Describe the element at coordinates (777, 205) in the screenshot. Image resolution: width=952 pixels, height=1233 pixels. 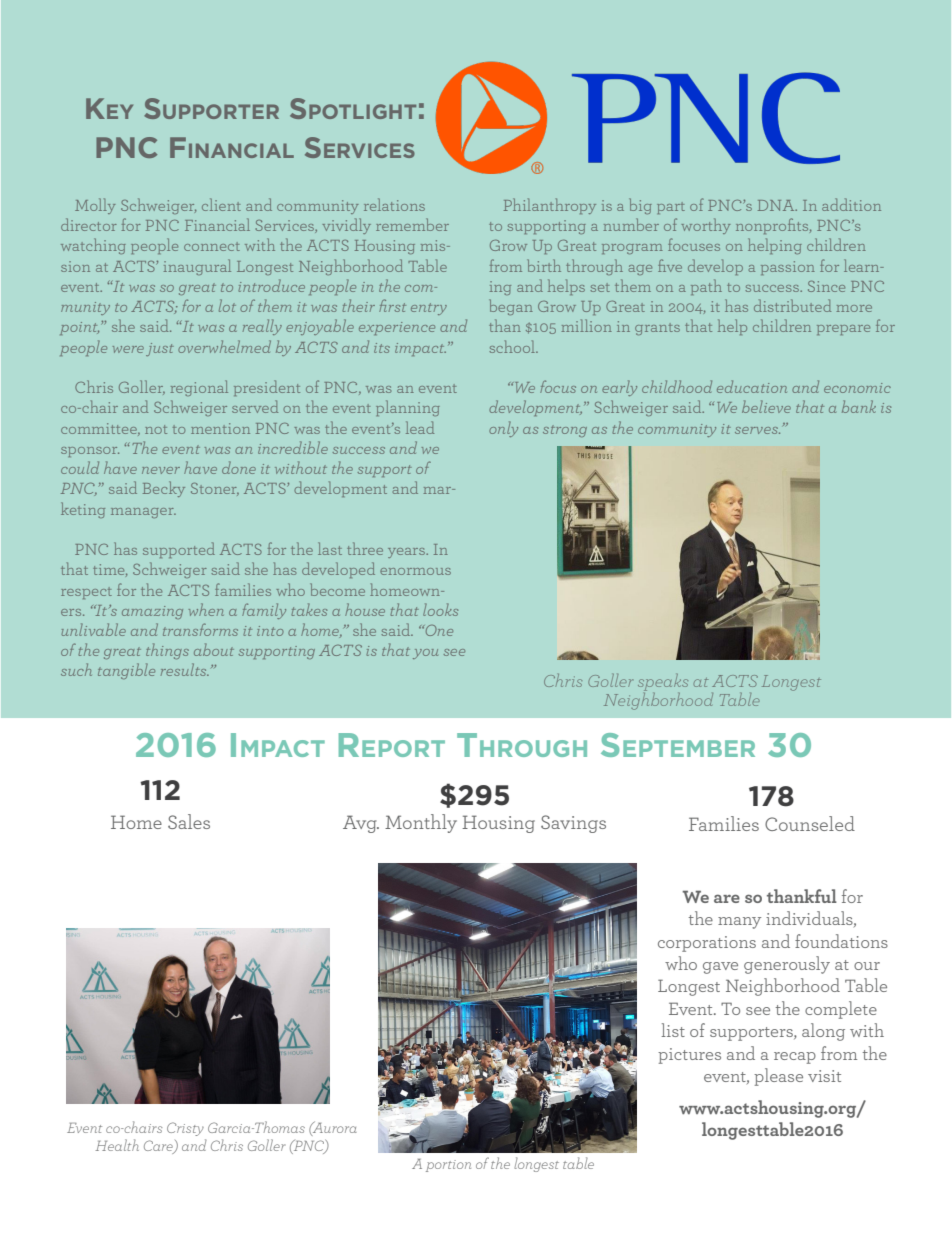
I see `DNA` at that location.
